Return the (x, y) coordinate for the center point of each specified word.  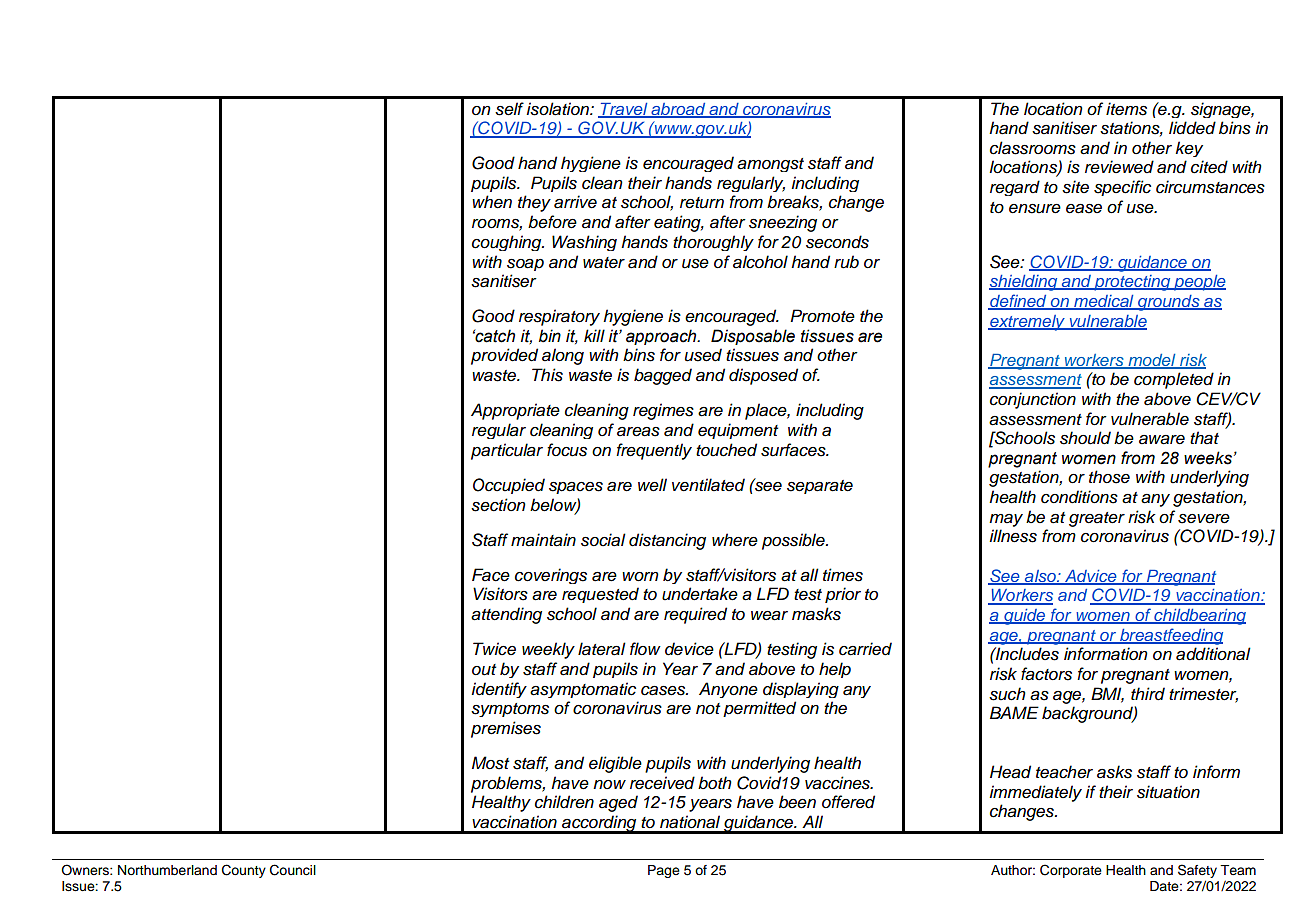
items (1126, 109)
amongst (770, 165)
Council (293, 870)
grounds (1168, 303)
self (509, 109)
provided (504, 356)
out (484, 670)
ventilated (708, 485)
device (689, 649)
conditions (1079, 497)
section (498, 505)
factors (1046, 674)
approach (662, 337)
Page (664, 871)
